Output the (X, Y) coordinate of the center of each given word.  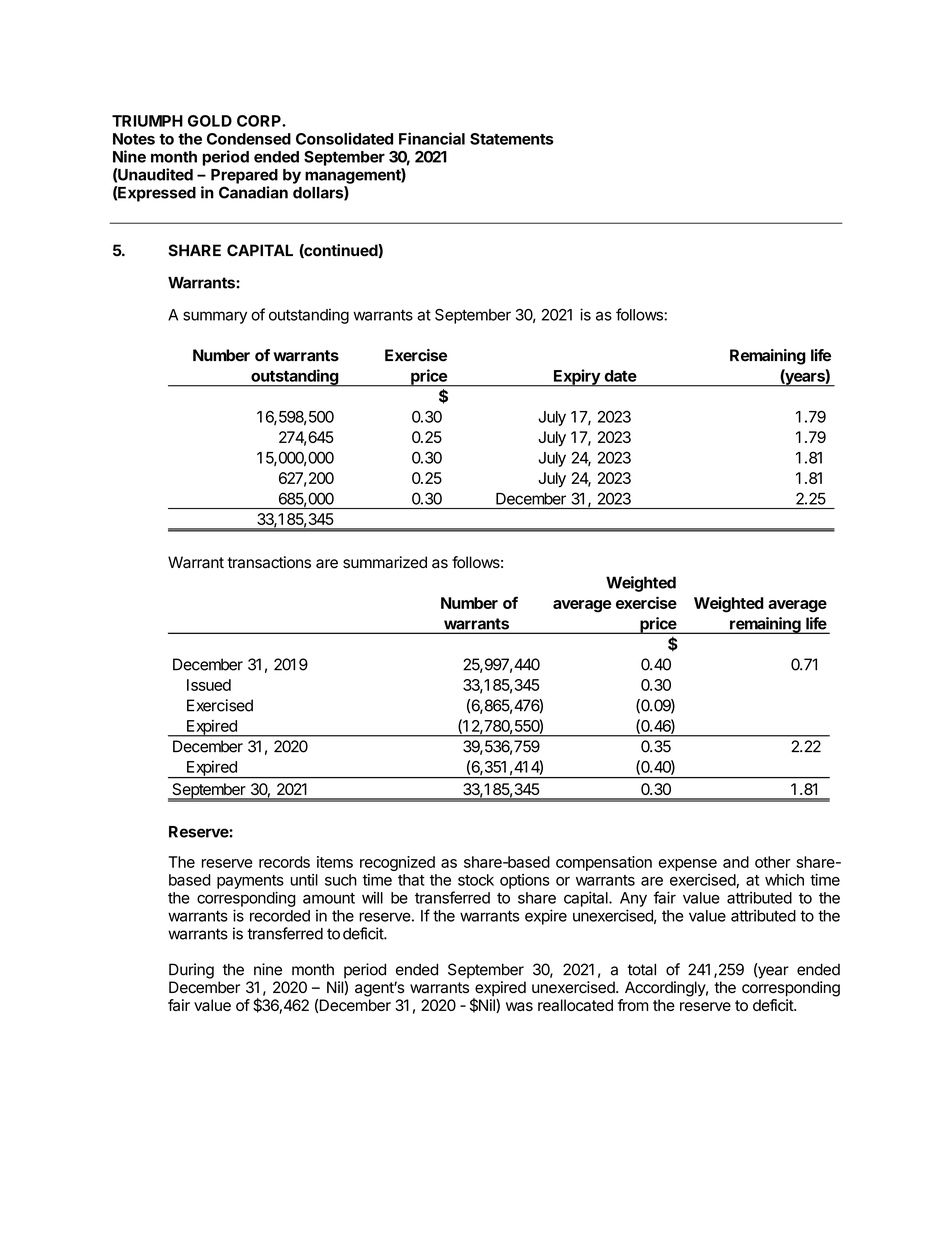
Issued (209, 685)
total (641, 969)
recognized (397, 863)
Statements (512, 139)
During (191, 971)
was (519, 1006)
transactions (269, 562)
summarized (385, 562)
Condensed (249, 139)
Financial (432, 138)
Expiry (577, 378)
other (773, 862)
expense (688, 865)
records (284, 862)
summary (215, 317)
